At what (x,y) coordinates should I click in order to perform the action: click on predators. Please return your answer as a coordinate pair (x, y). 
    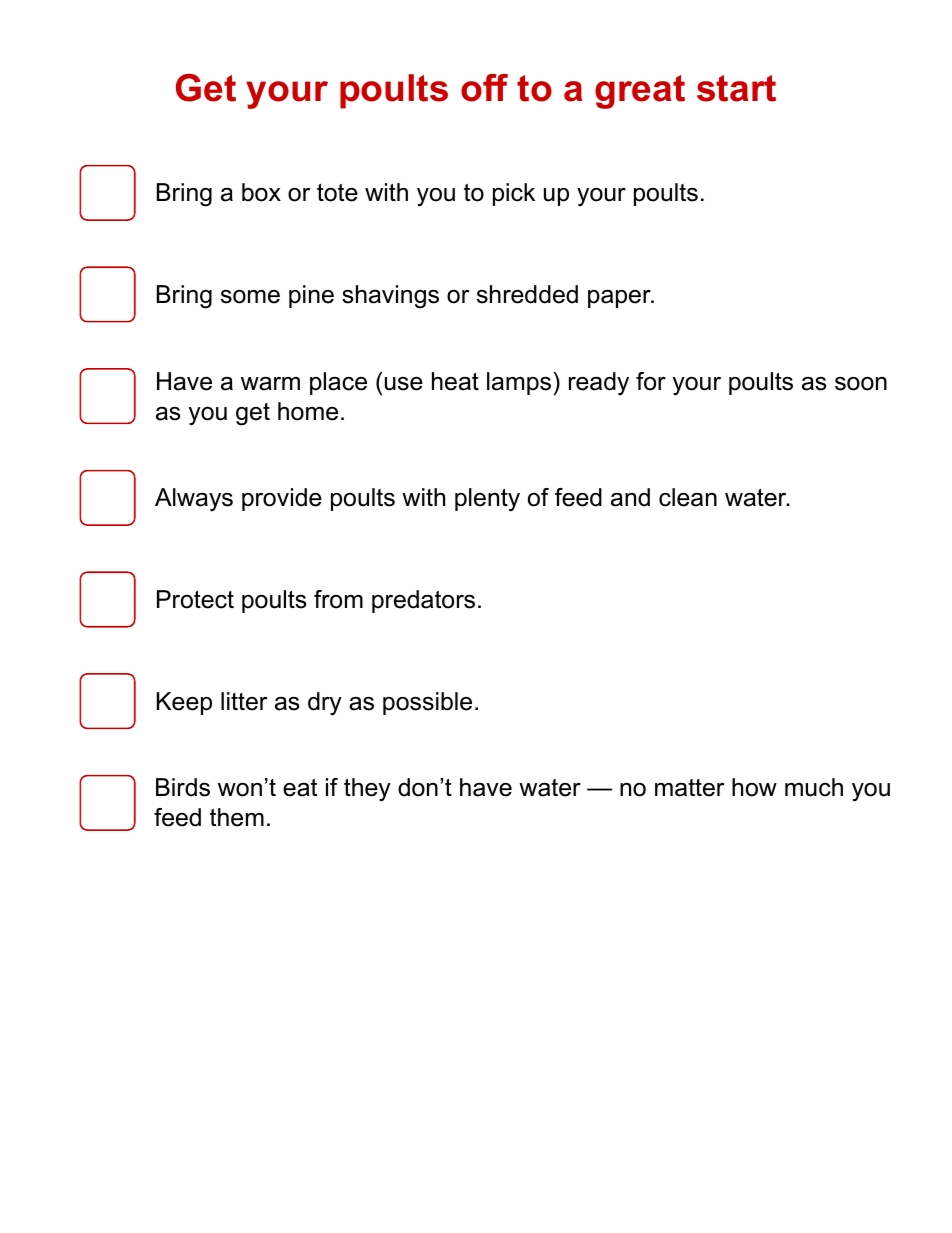
    Looking at the image, I should click on (423, 601).
